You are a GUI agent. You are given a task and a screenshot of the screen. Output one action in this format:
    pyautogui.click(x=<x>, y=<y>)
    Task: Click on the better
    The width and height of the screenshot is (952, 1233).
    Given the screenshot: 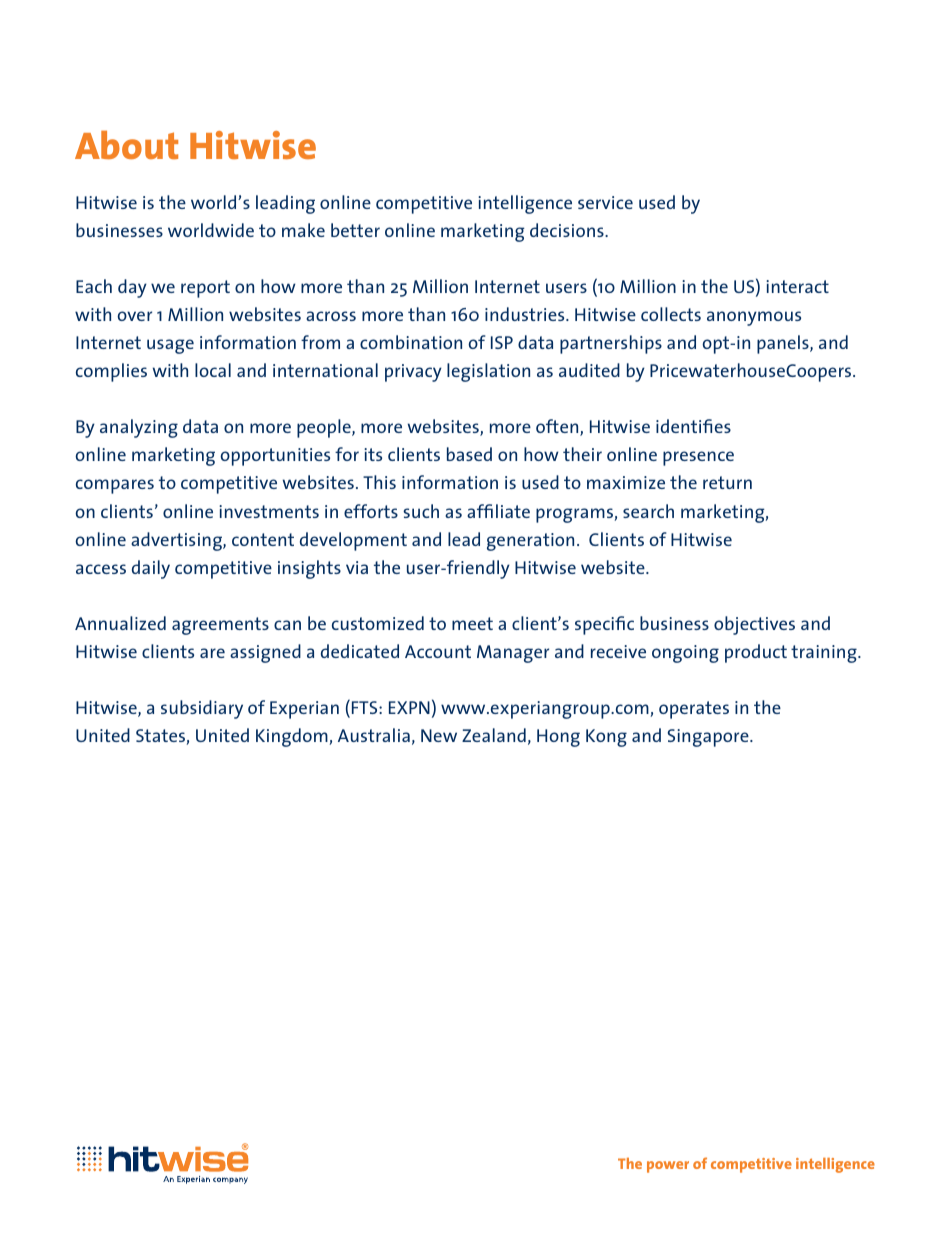 What is the action you would take?
    pyautogui.click(x=355, y=230)
